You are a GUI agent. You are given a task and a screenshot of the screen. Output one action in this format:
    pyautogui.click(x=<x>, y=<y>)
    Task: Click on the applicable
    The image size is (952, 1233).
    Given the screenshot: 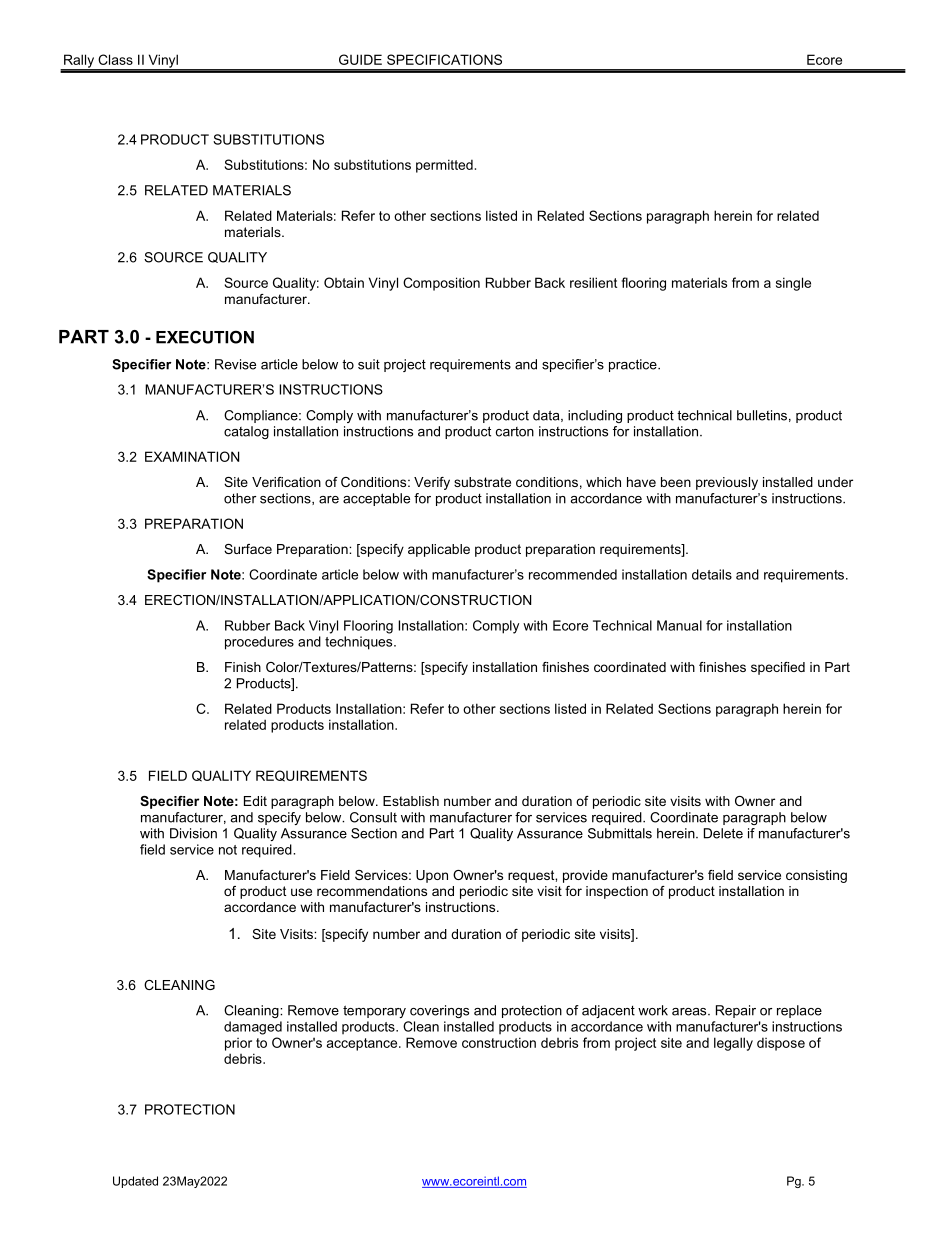 What is the action you would take?
    pyautogui.click(x=439, y=550)
